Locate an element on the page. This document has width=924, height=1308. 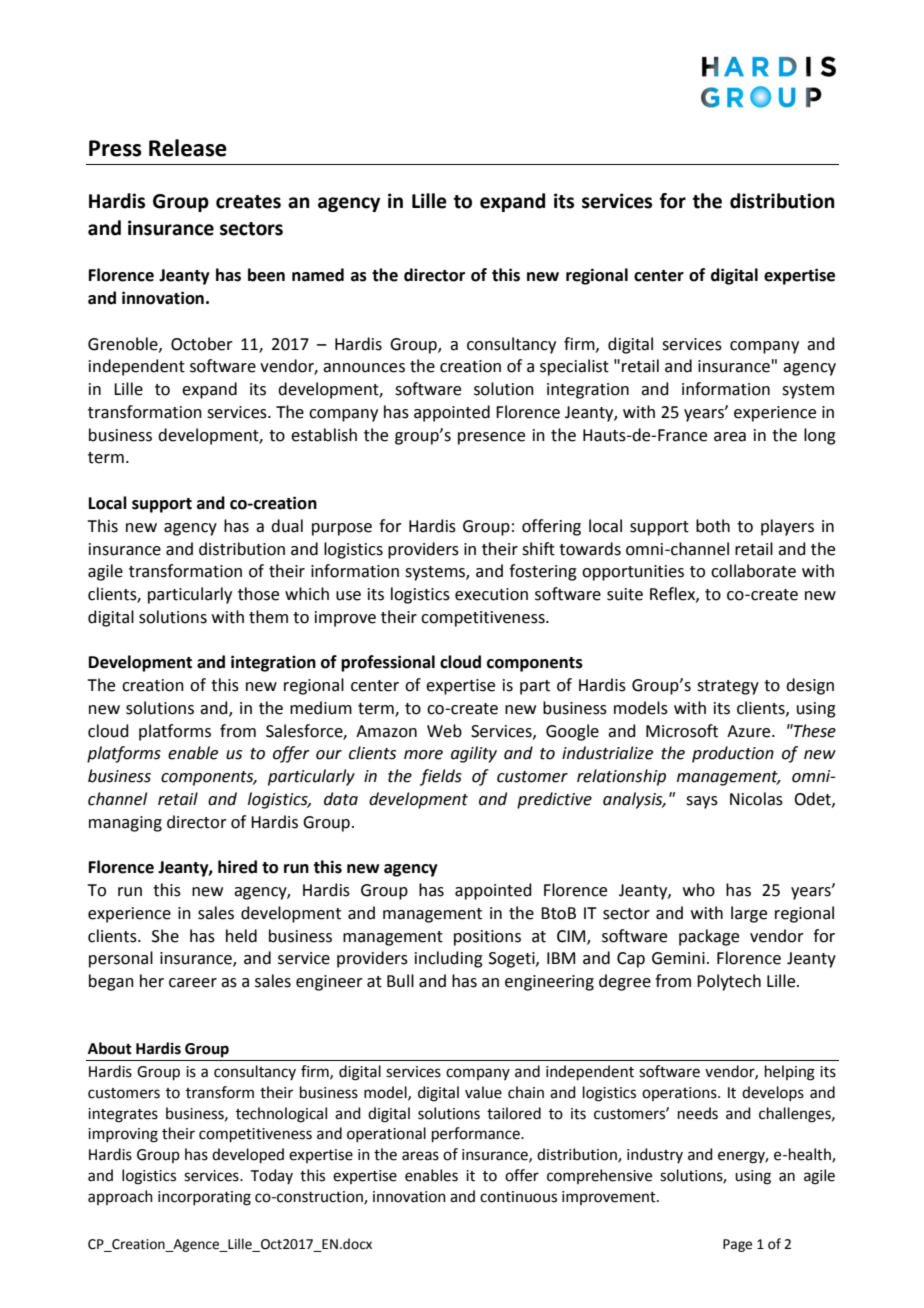
Page is located at coordinates (737, 1245).
